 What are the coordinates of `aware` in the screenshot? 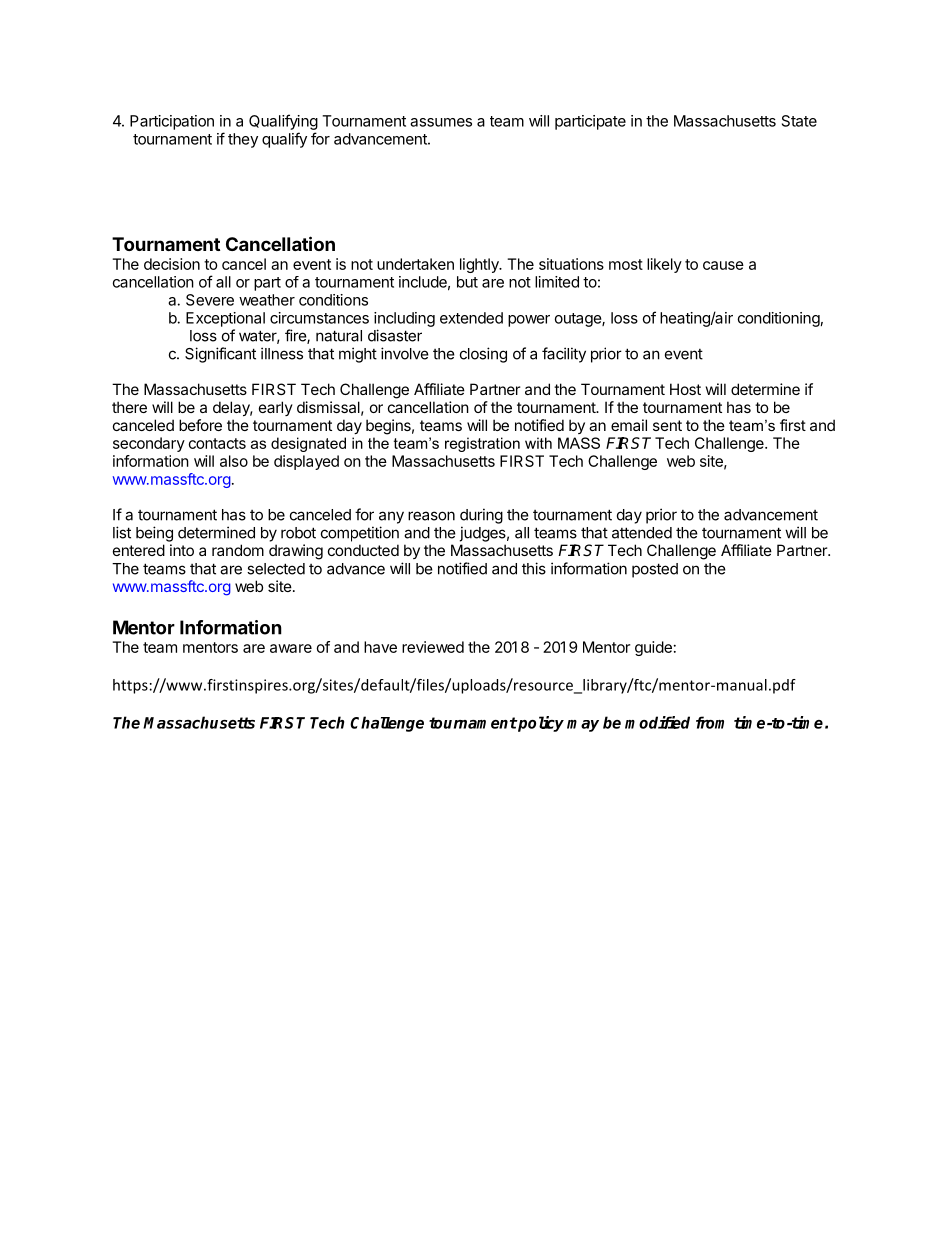 It's located at (291, 648).
